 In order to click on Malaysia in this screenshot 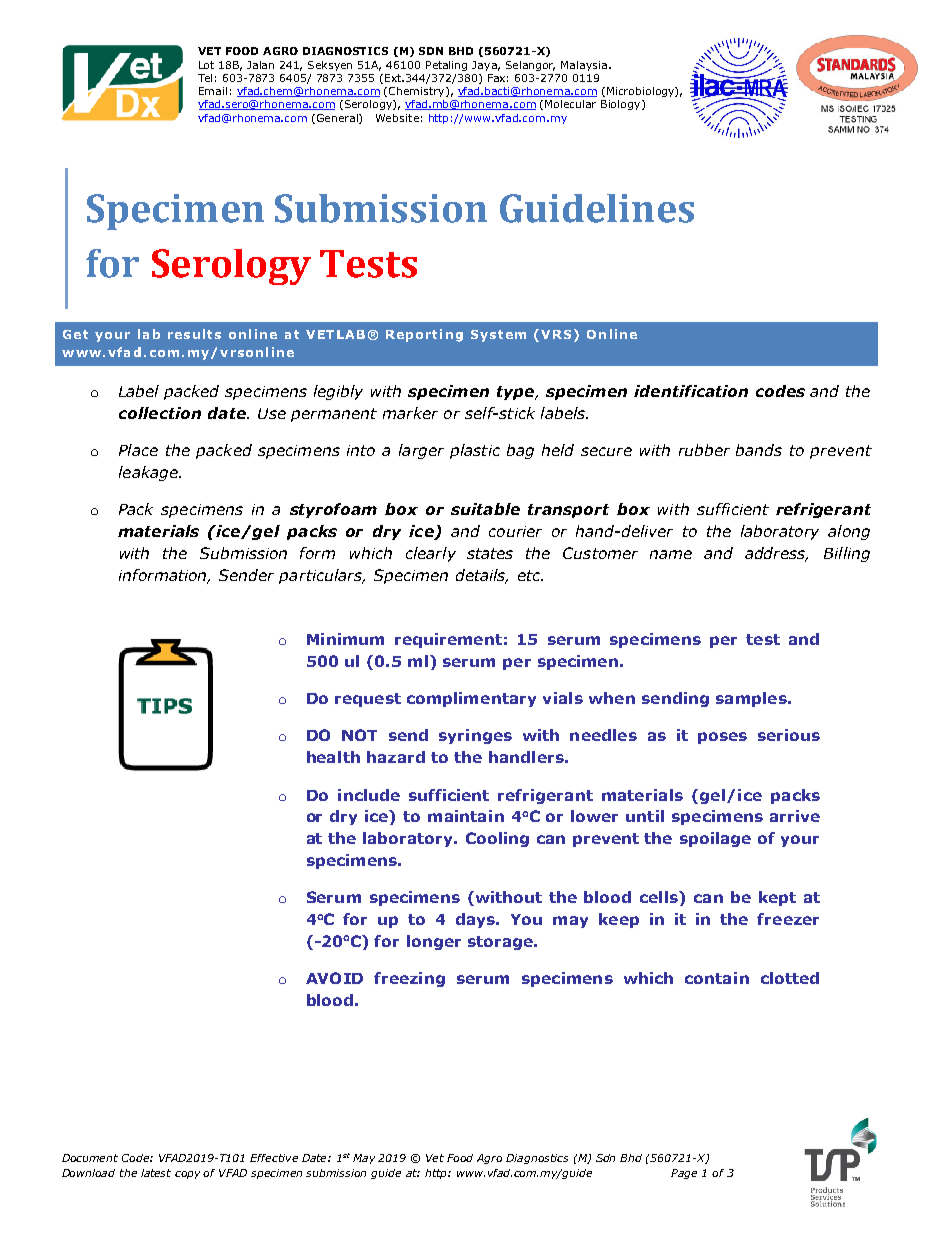, I will do `click(584, 66)`.
